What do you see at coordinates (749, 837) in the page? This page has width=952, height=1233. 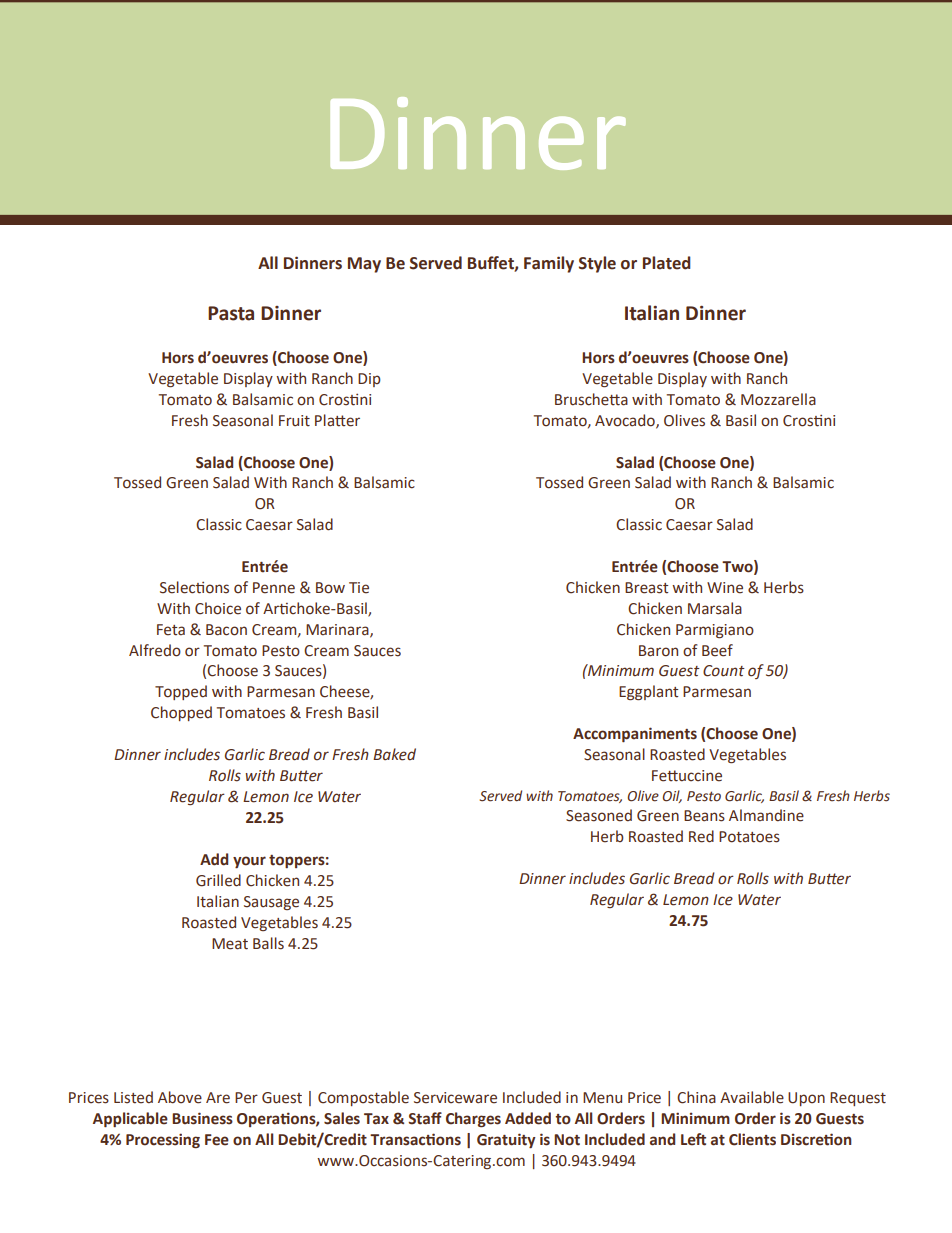 I see `Potatoes` at bounding box center [749, 837].
